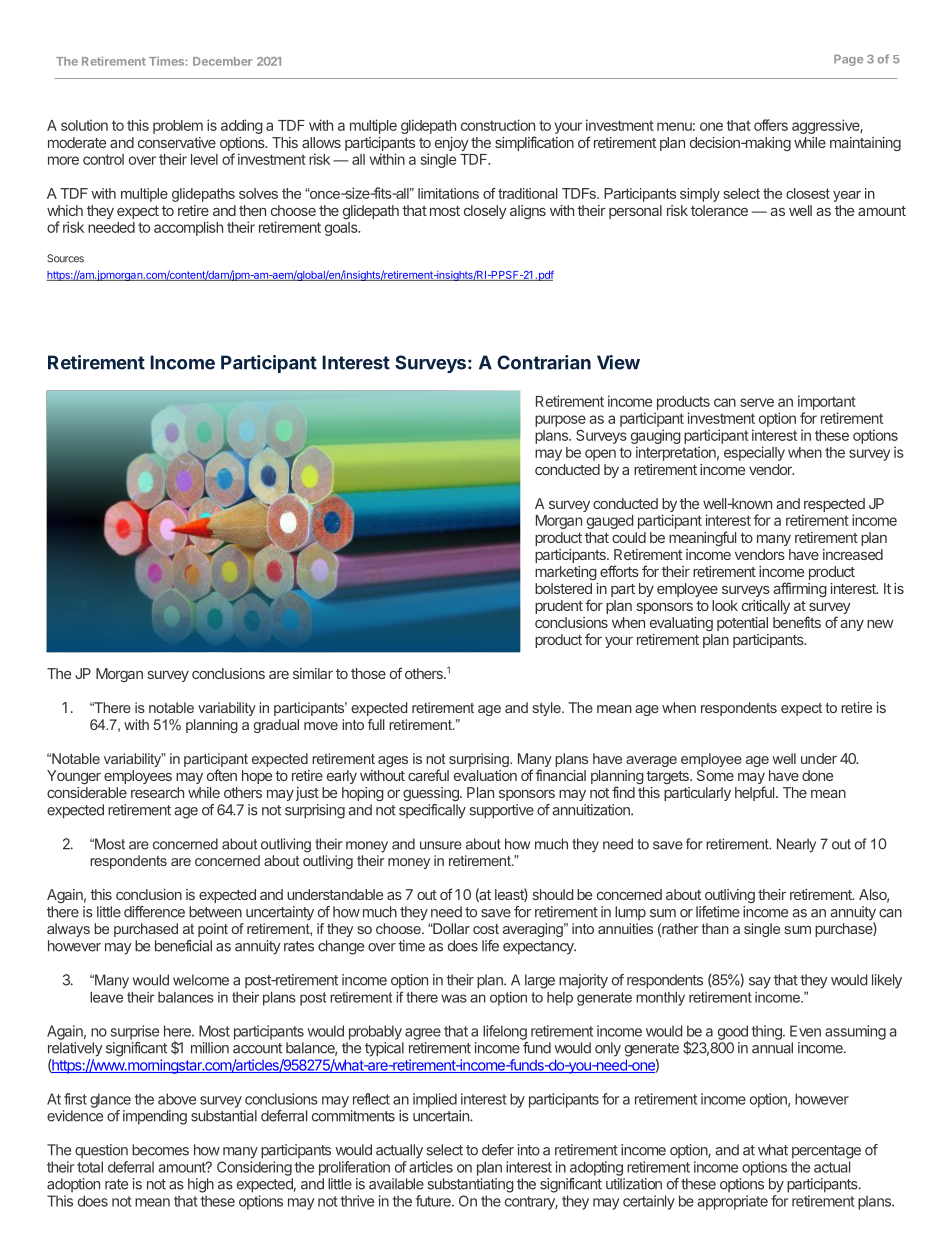 The image size is (952, 1233). I want to click on becomes, so click(160, 1150).
